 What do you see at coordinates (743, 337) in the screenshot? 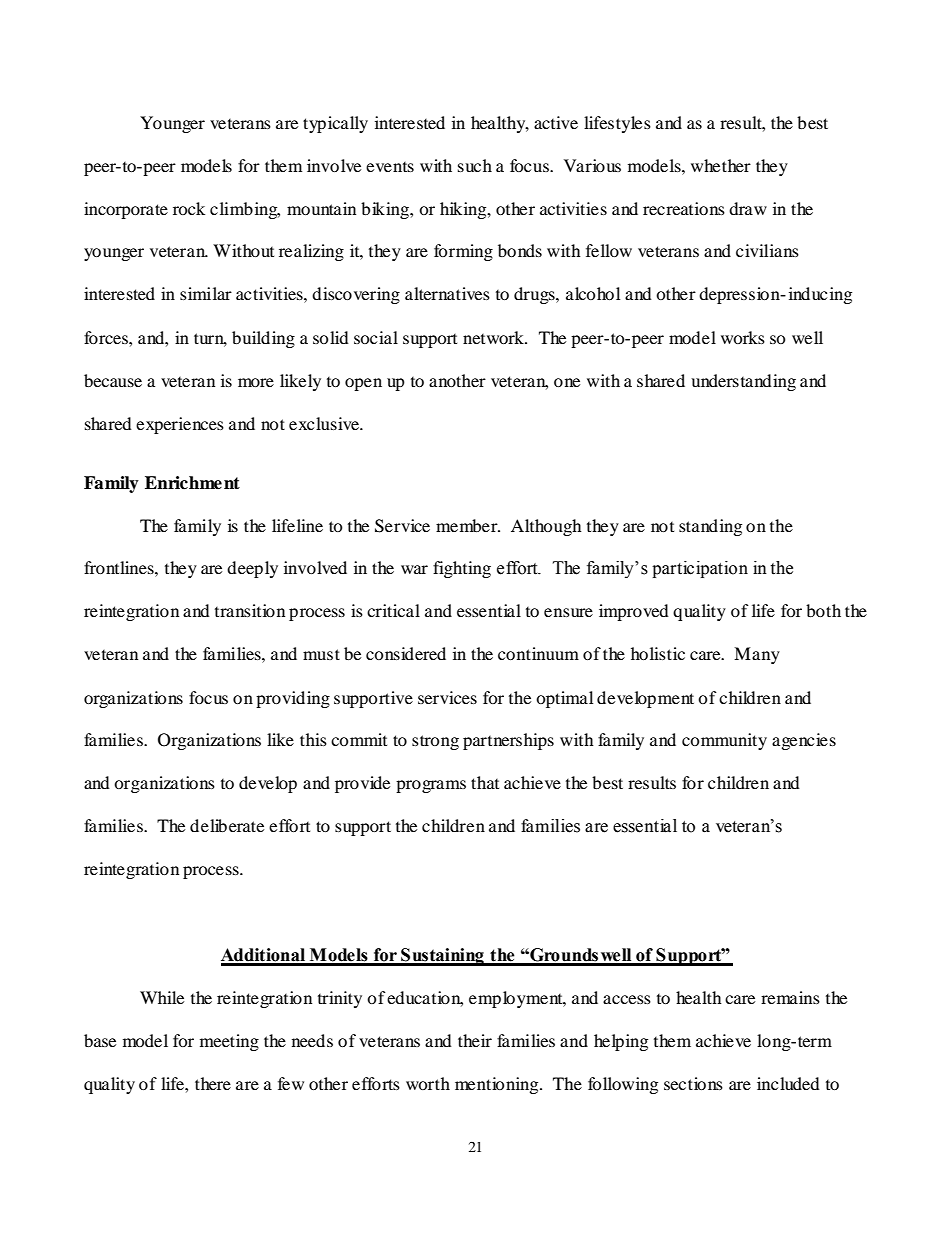
I see `works` at bounding box center [743, 337].
